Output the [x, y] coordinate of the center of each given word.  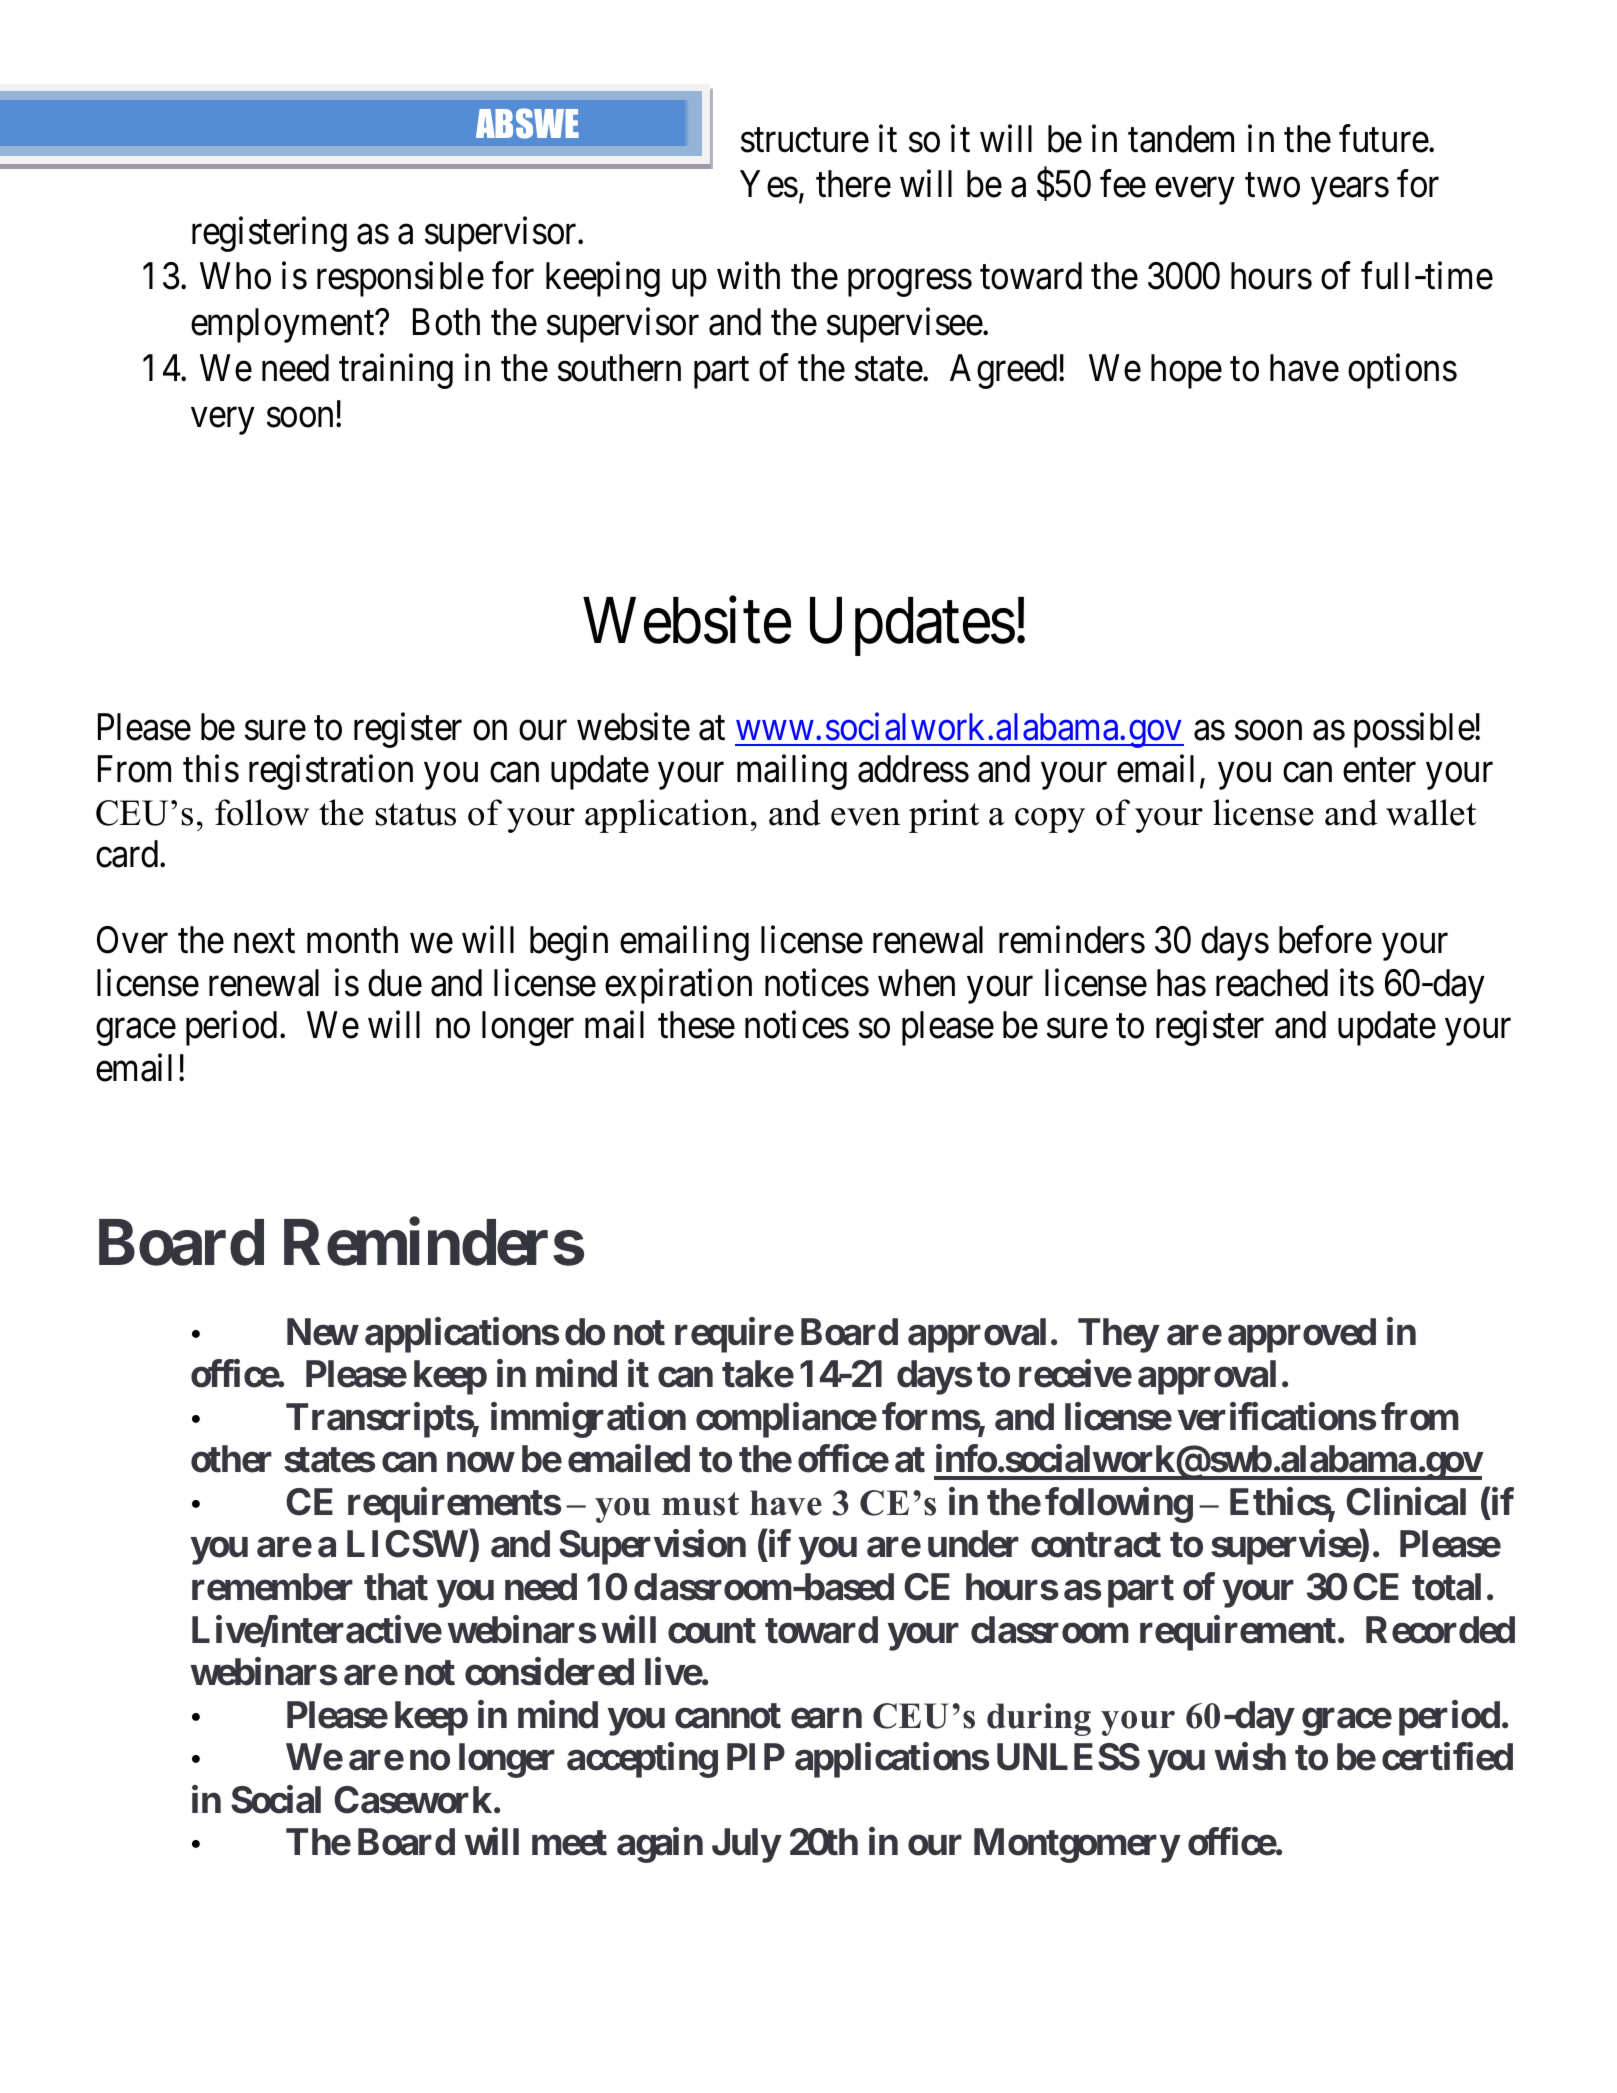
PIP [756, 1756]
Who [235, 276]
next [264, 942]
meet [569, 1843]
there [853, 184]
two [1272, 186]
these [696, 1025]
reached [1272, 983]
